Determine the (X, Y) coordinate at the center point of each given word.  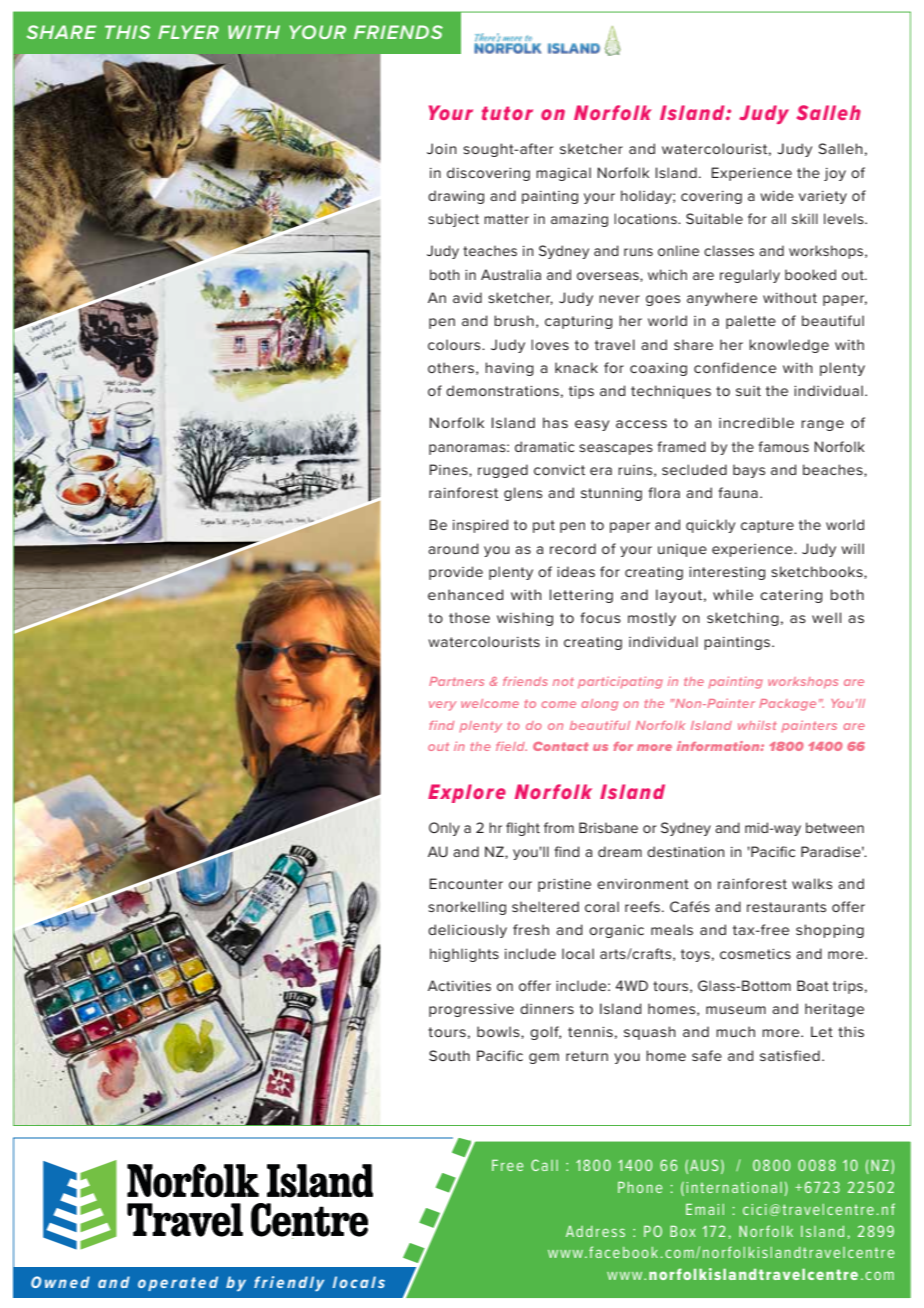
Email (705, 1209)
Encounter (466, 883)
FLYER (188, 32)
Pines (449, 470)
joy (835, 174)
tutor (507, 113)
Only (444, 829)
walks (812, 883)
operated (178, 1283)
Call (544, 1165)
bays (749, 471)
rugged (503, 471)
